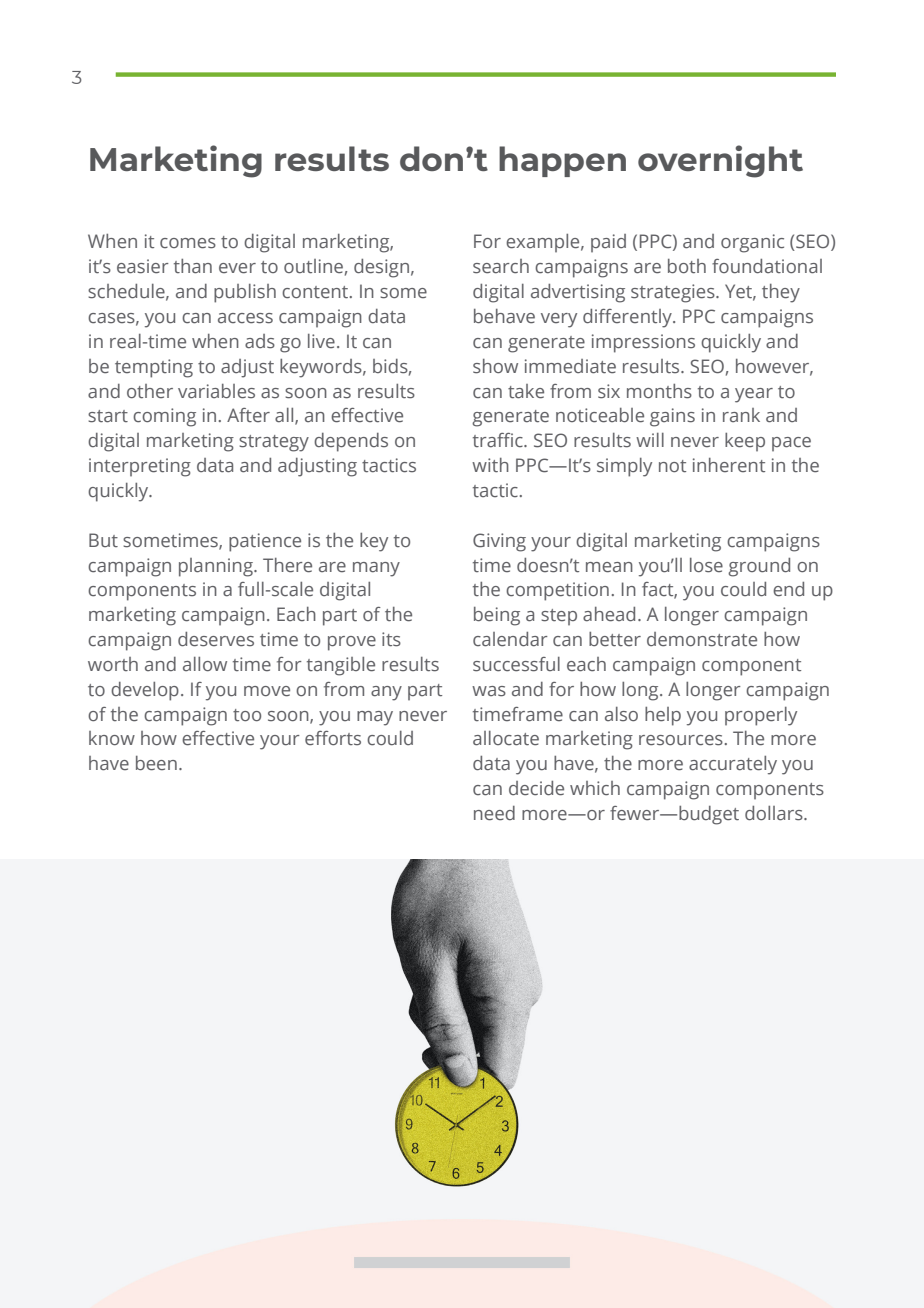 The height and width of the image is (1308, 924). What do you see at coordinates (495, 366) in the image?
I see `show` at bounding box center [495, 366].
